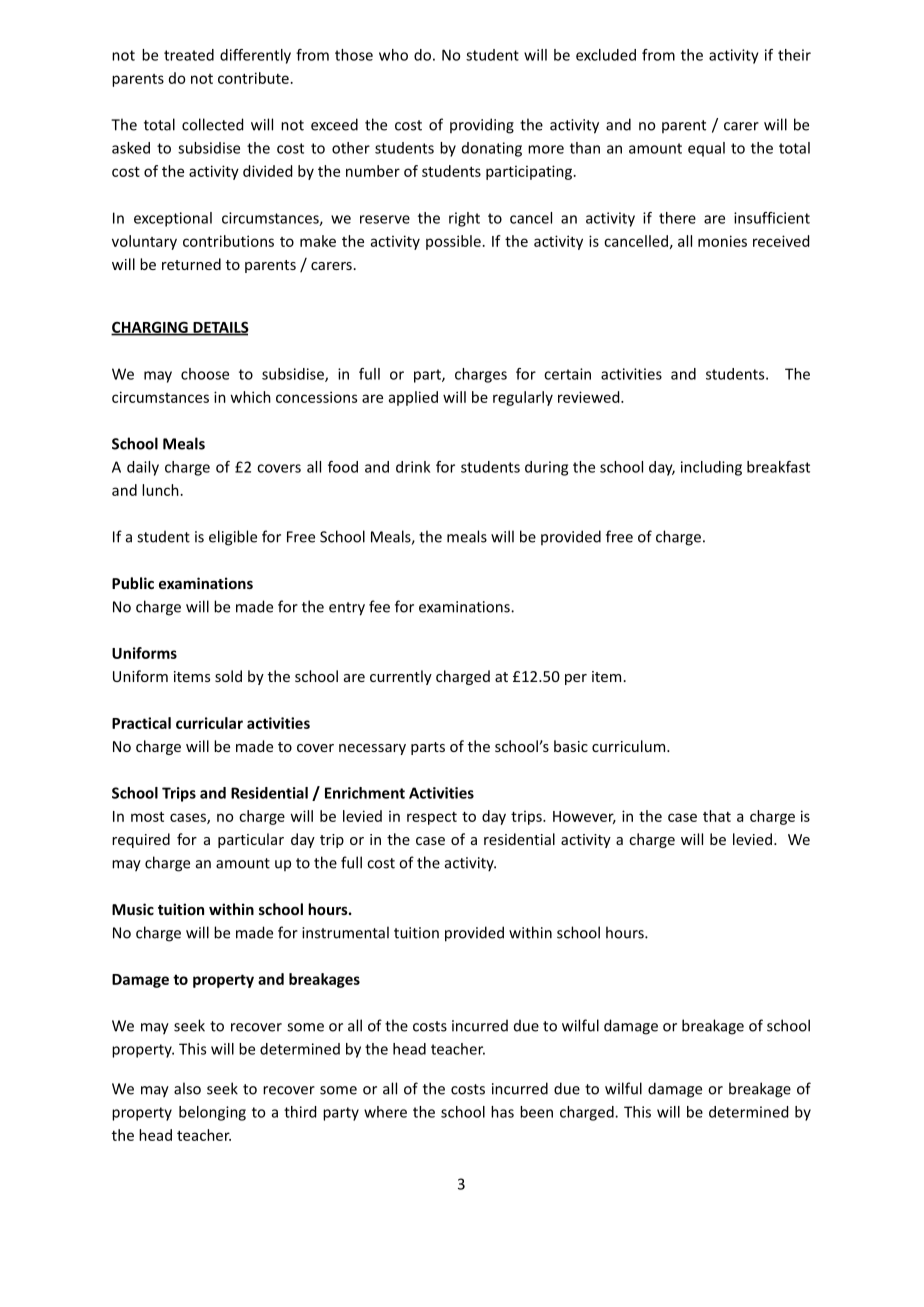  What do you see at coordinates (253, 78) in the screenshot?
I see `contribute` at bounding box center [253, 78].
